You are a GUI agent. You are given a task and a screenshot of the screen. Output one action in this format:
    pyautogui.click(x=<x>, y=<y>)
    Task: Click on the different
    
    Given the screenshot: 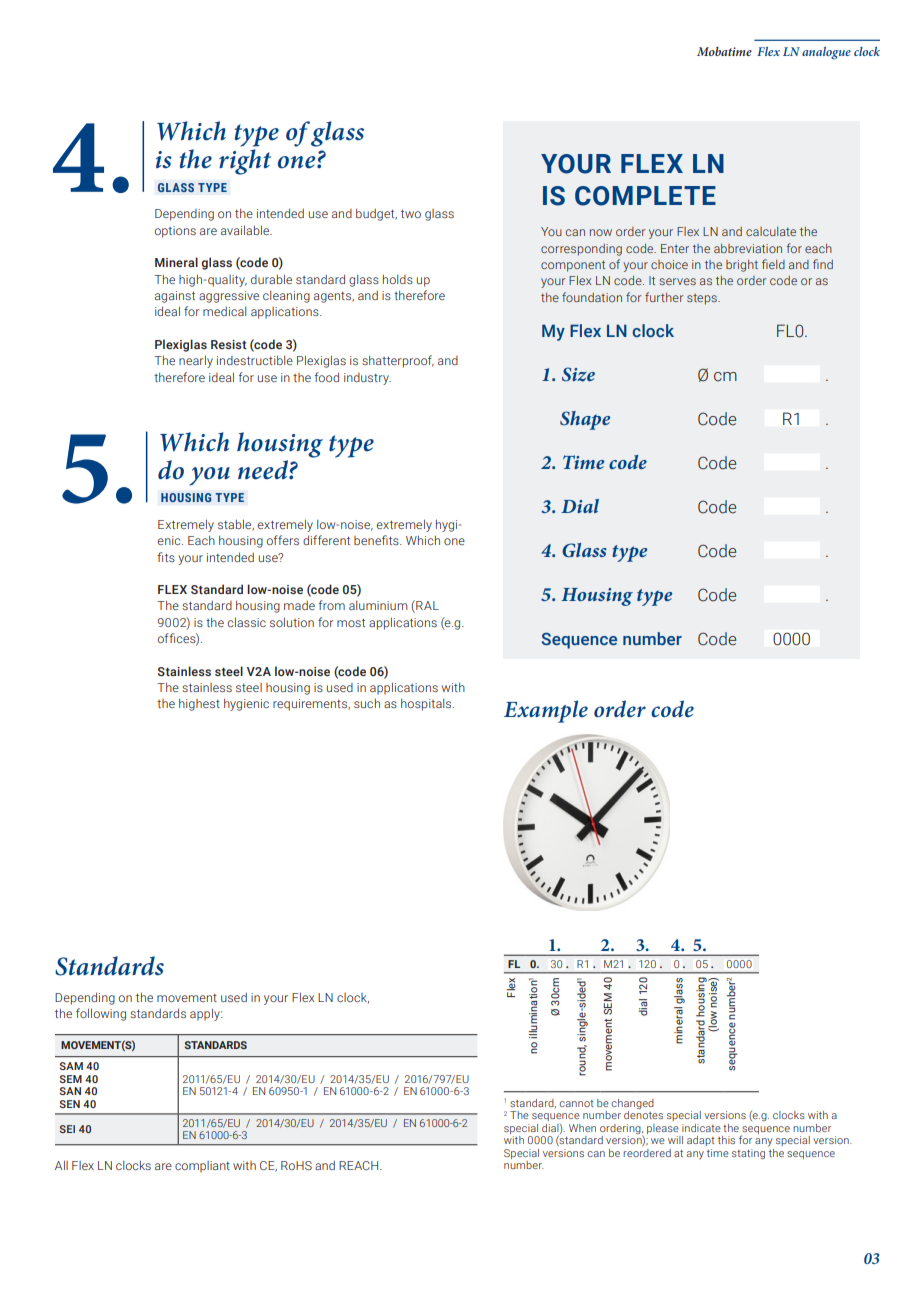 What is the action you would take?
    pyautogui.click(x=326, y=540)
